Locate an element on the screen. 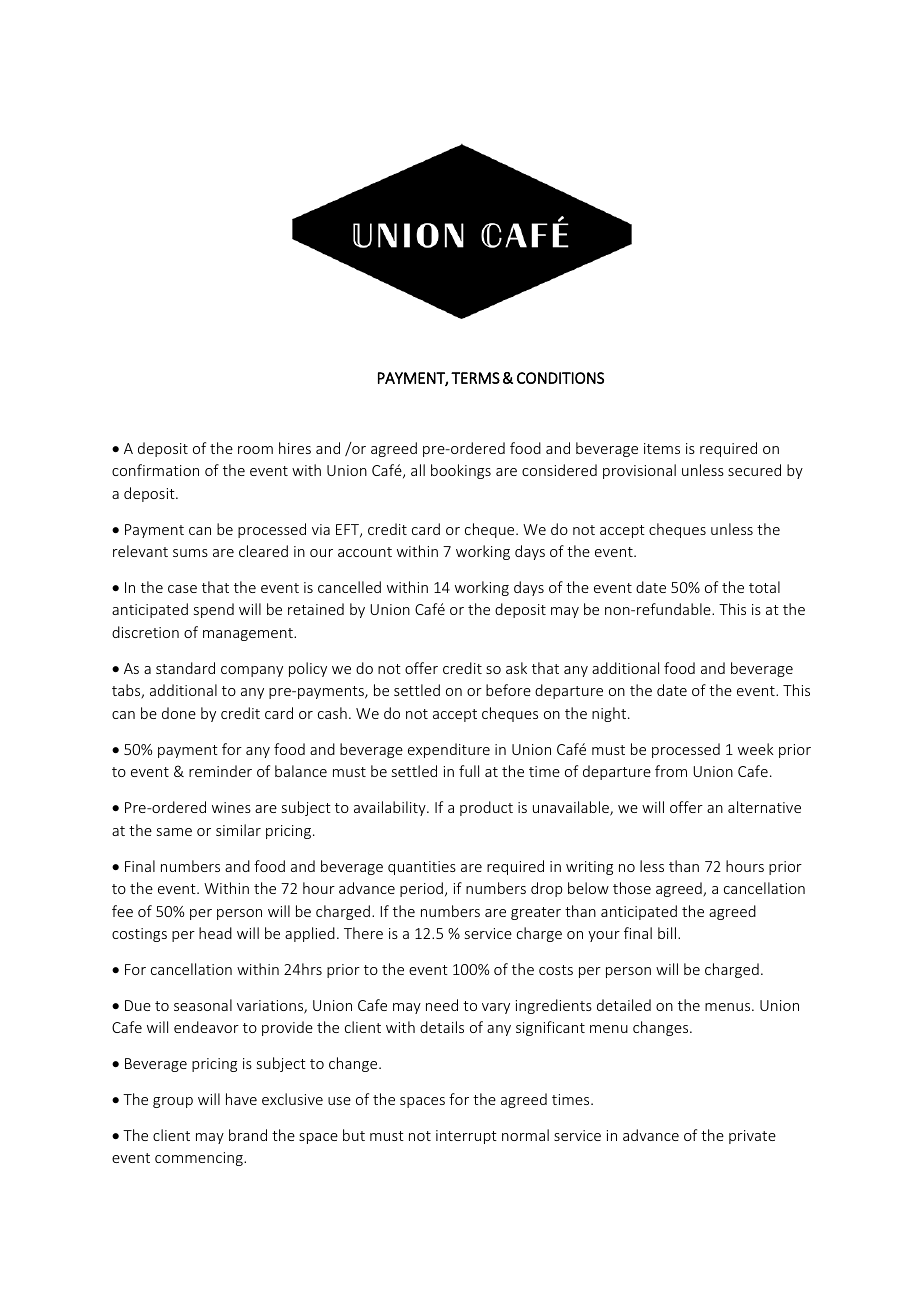  from is located at coordinates (671, 771).
